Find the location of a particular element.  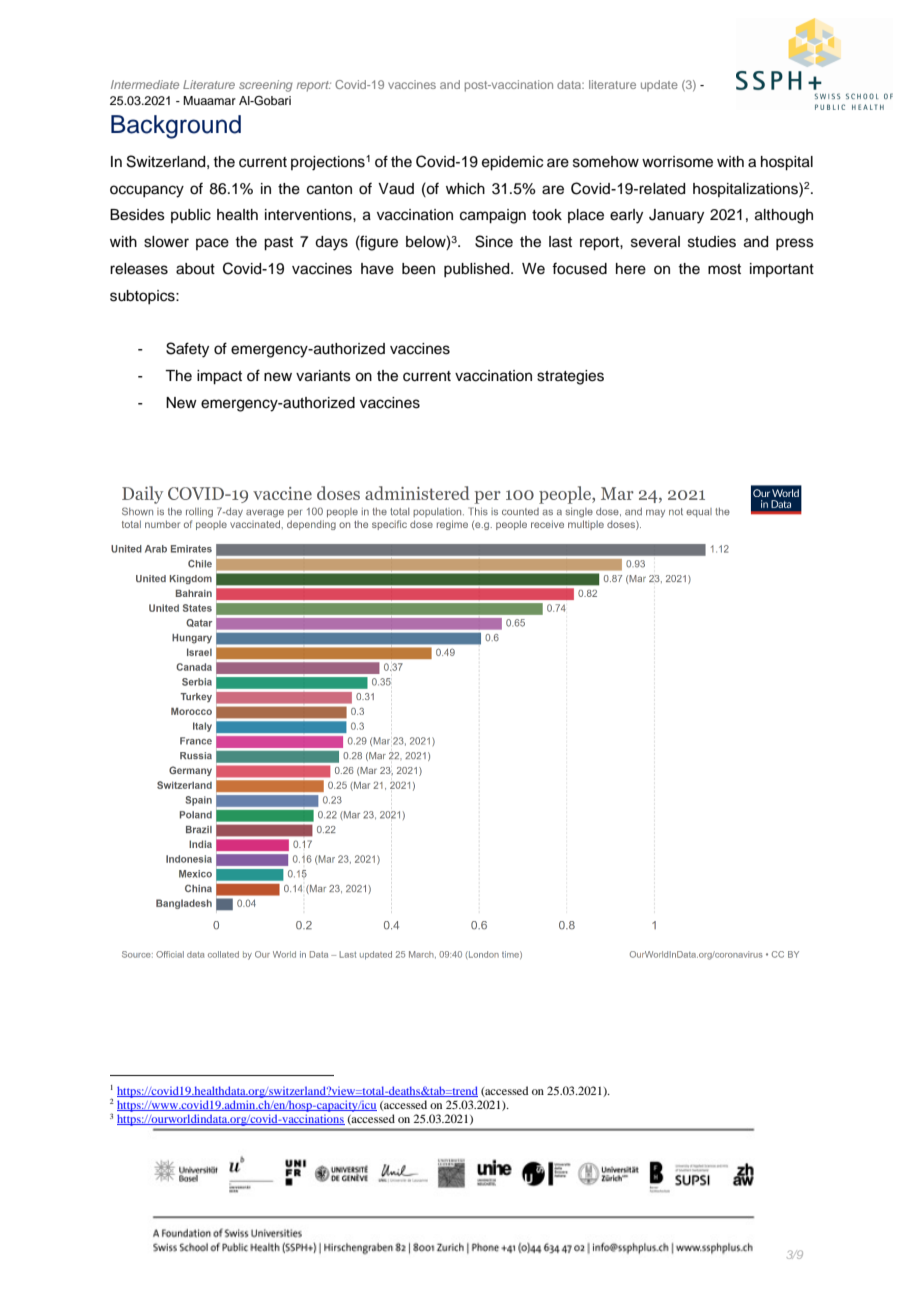

about is located at coordinates (195, 269).
